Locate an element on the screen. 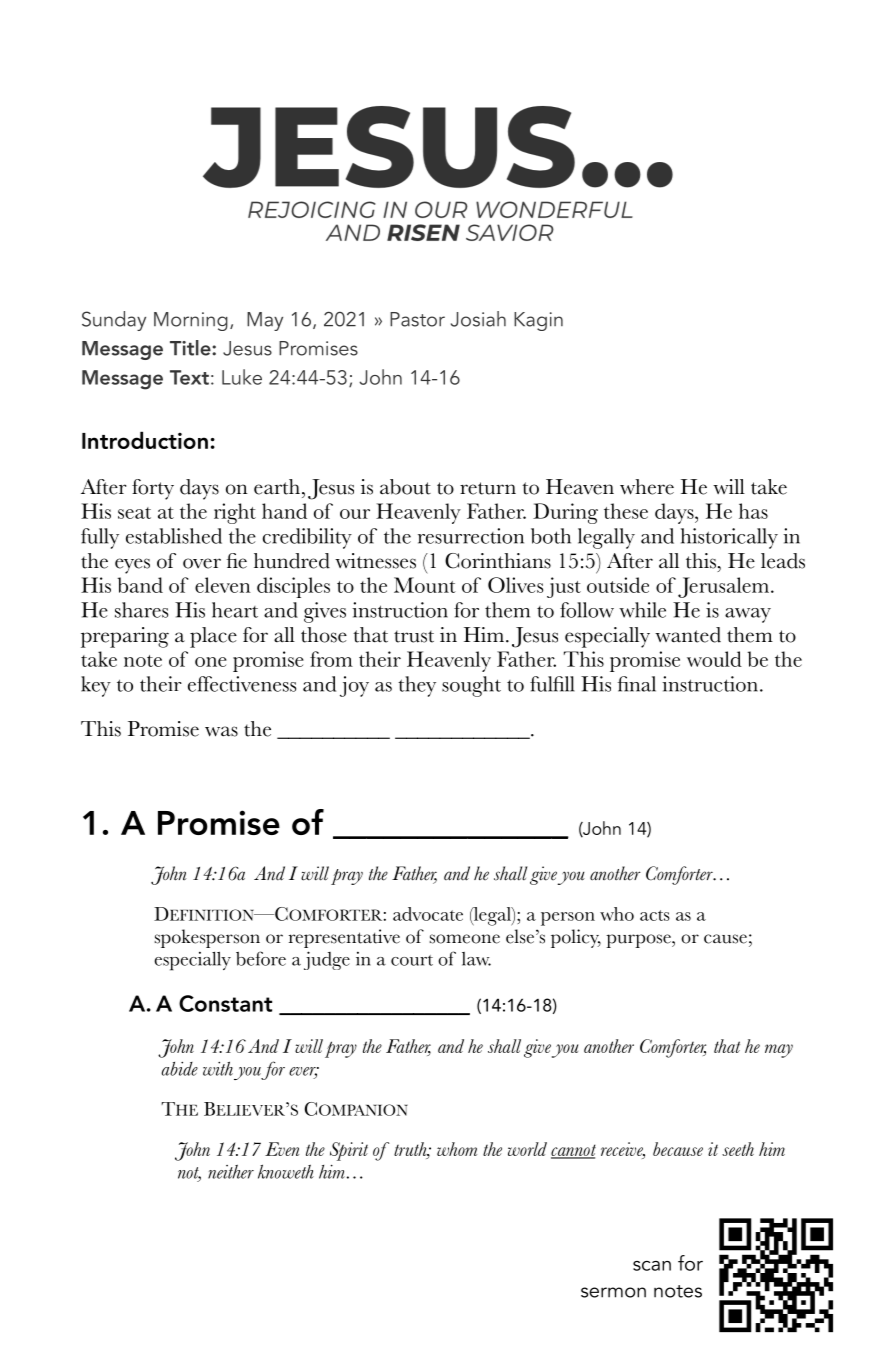 Image resolution: width=887 pixels, height=1372 pixels. Constant is located at coordinates (225, 1003).
